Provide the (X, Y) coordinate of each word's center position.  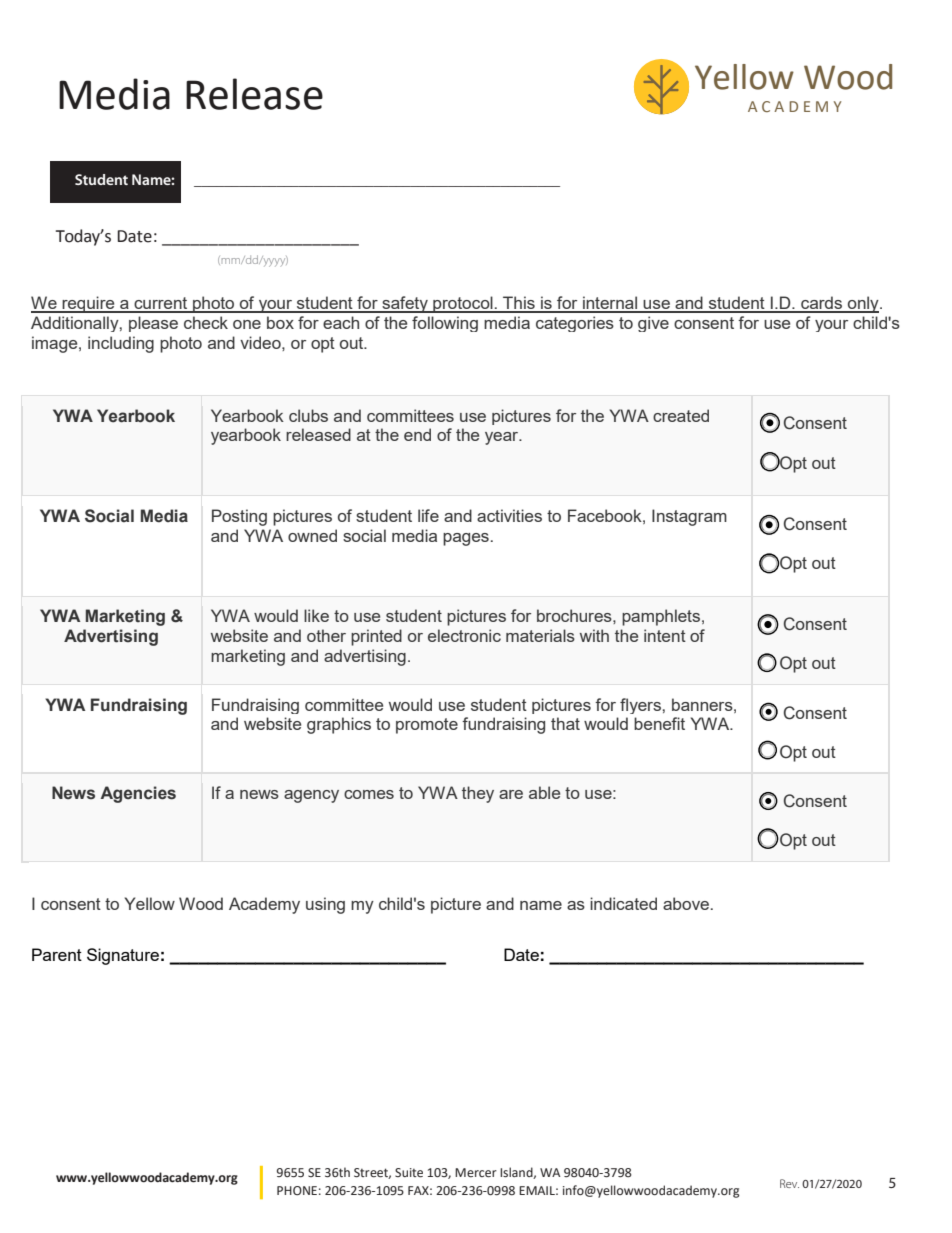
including (121, 344)
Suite (409, 1173)
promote (427, 726)
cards (822, 304)
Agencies (138, 794)
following (445, 324)
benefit (659, 723)
